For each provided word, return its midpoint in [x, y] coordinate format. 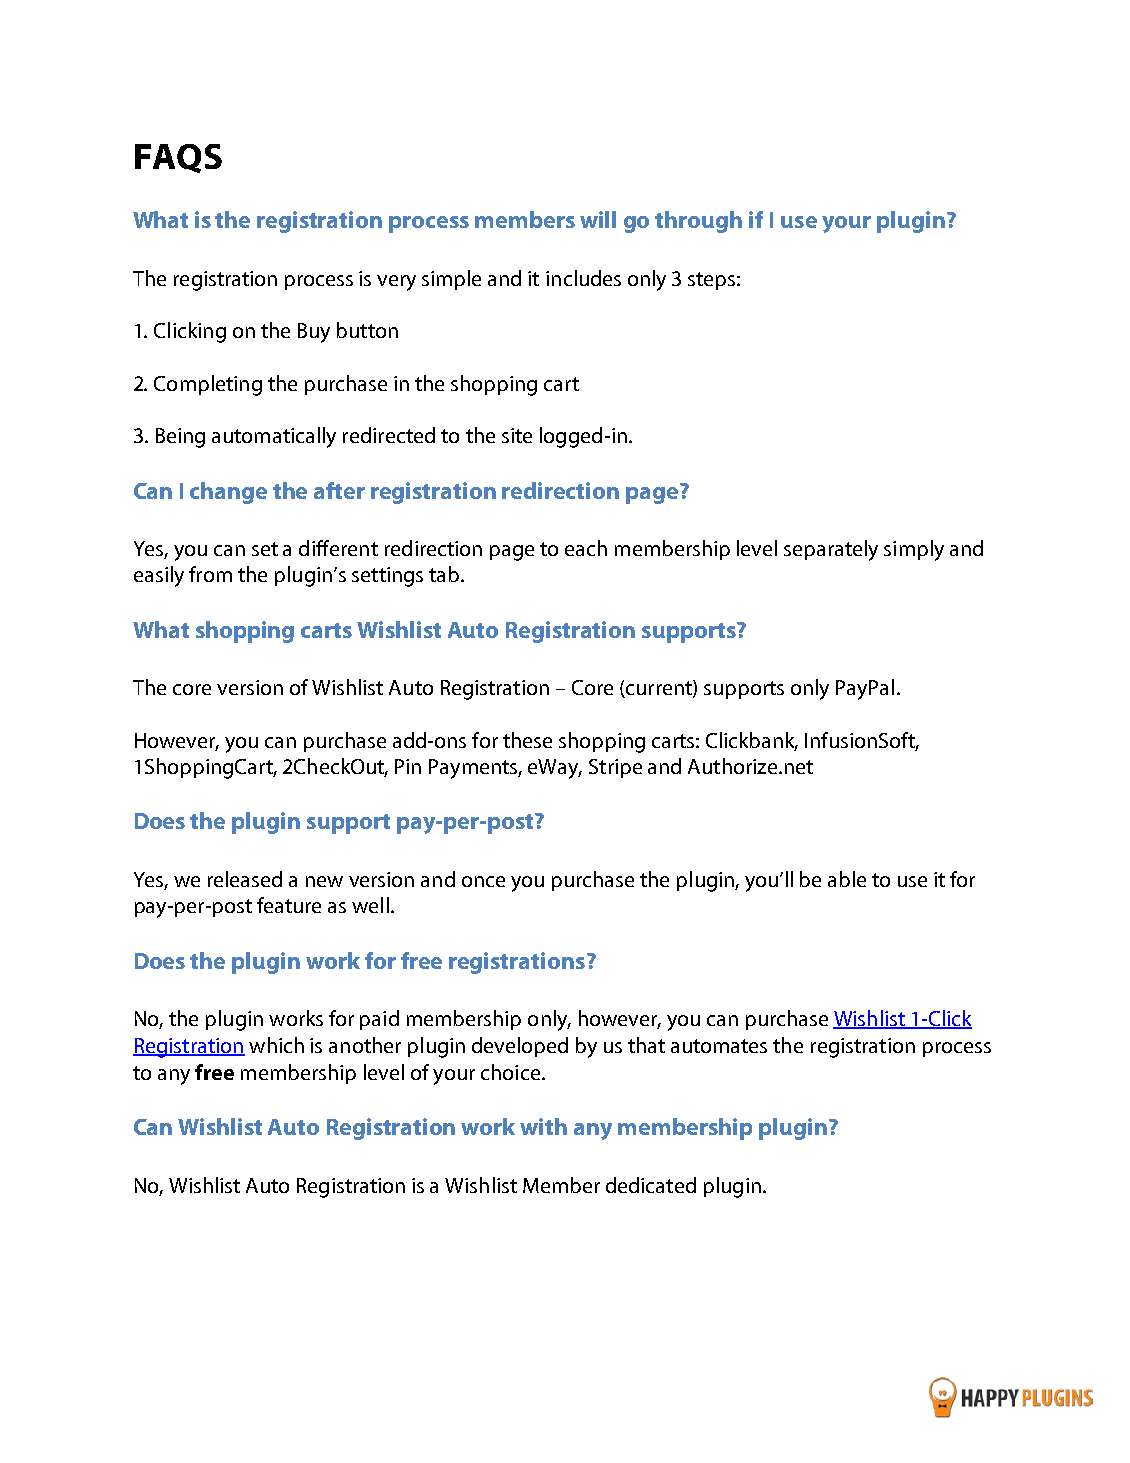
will [598, 219]
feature [289, 905]
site [517, 435]
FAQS [178, 158]
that [646, 1045]
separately [831, 550]
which [276, 1045]
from [210, 574]
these [527, 740]
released [245, 879]
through [698, 222]
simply [914, 550]
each [586, 548]
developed [520, 1047]
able [847, 879]
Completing [208, 385]
